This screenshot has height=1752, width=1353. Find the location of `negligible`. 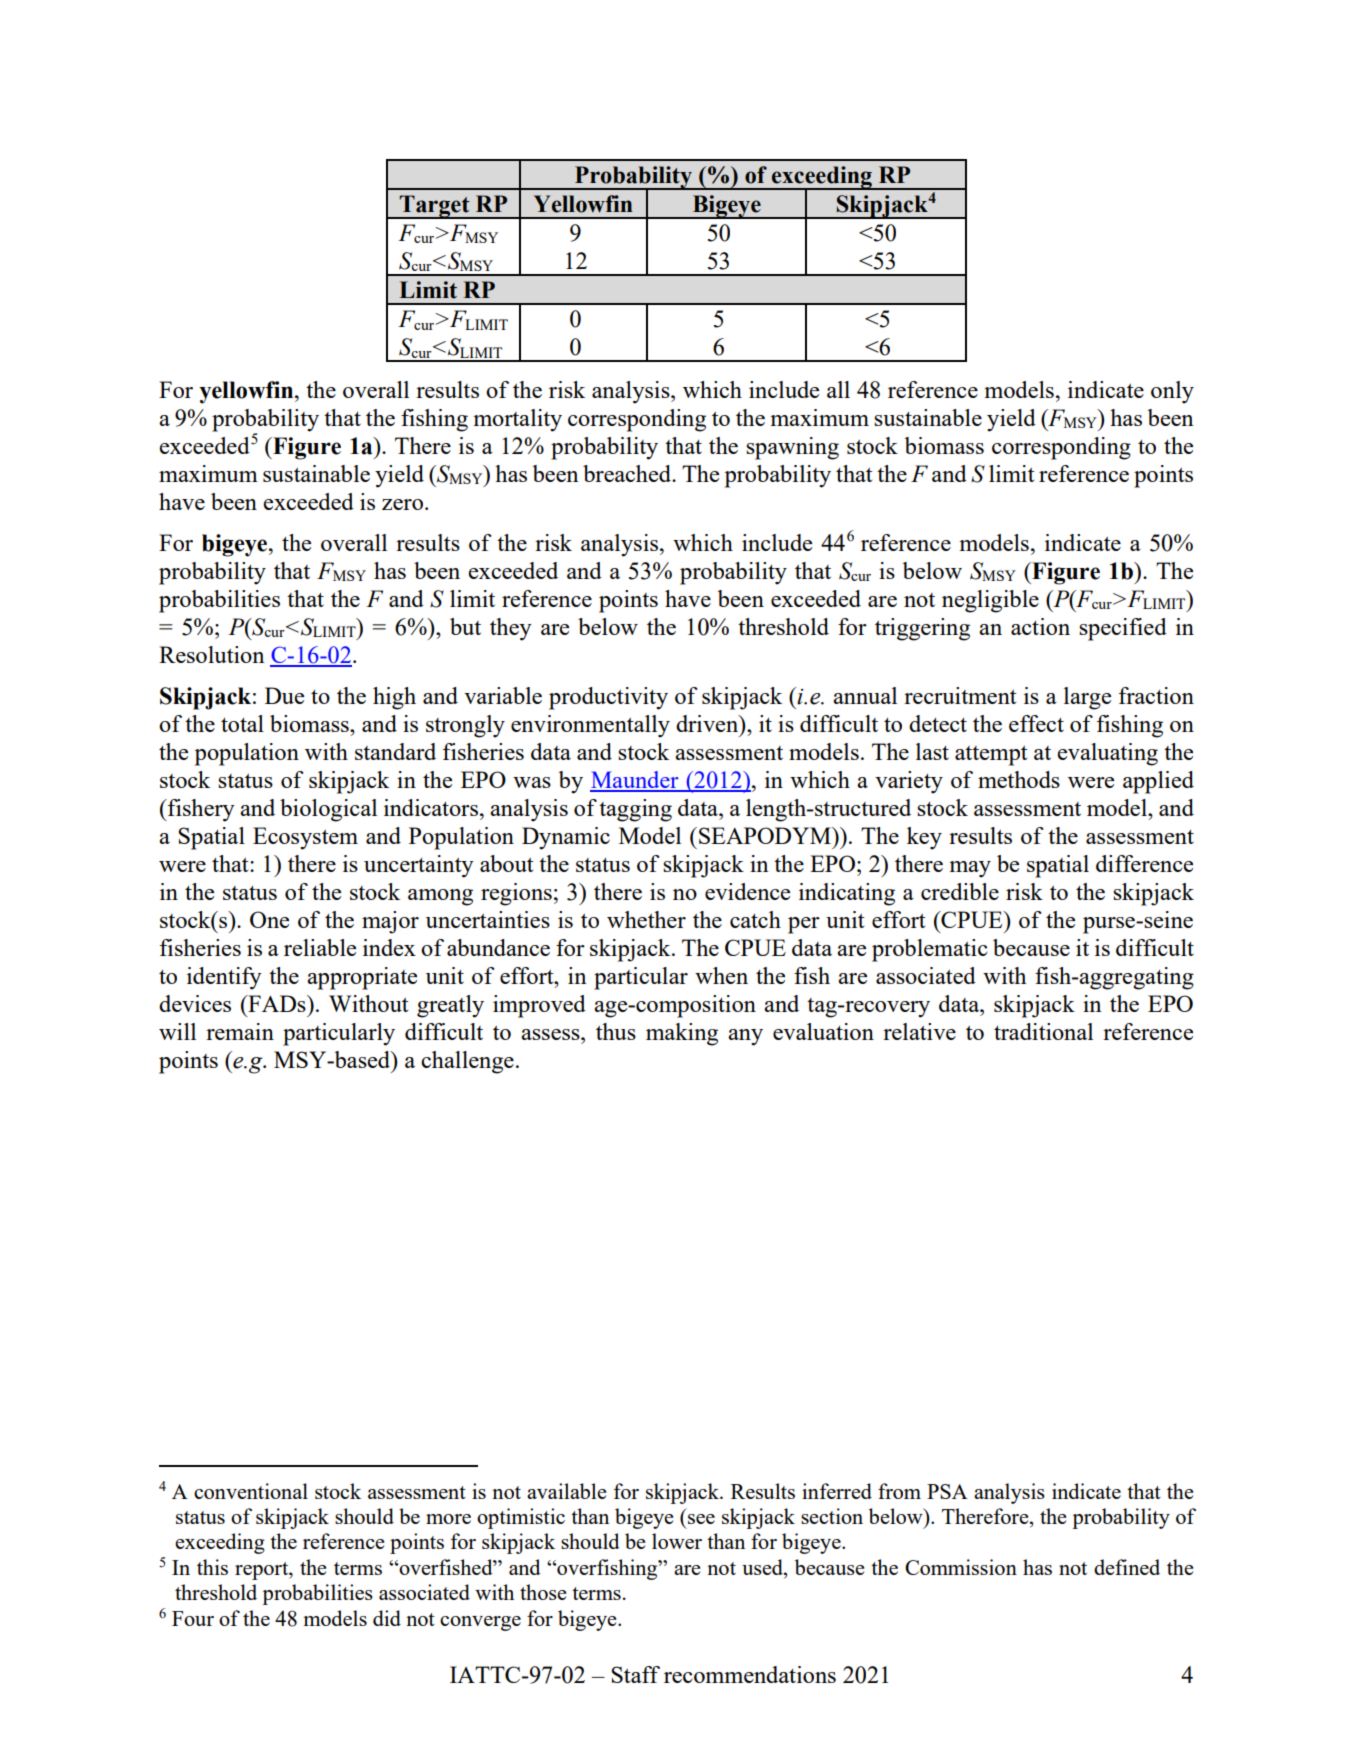

negligible is located at coordinates (990, 601).
